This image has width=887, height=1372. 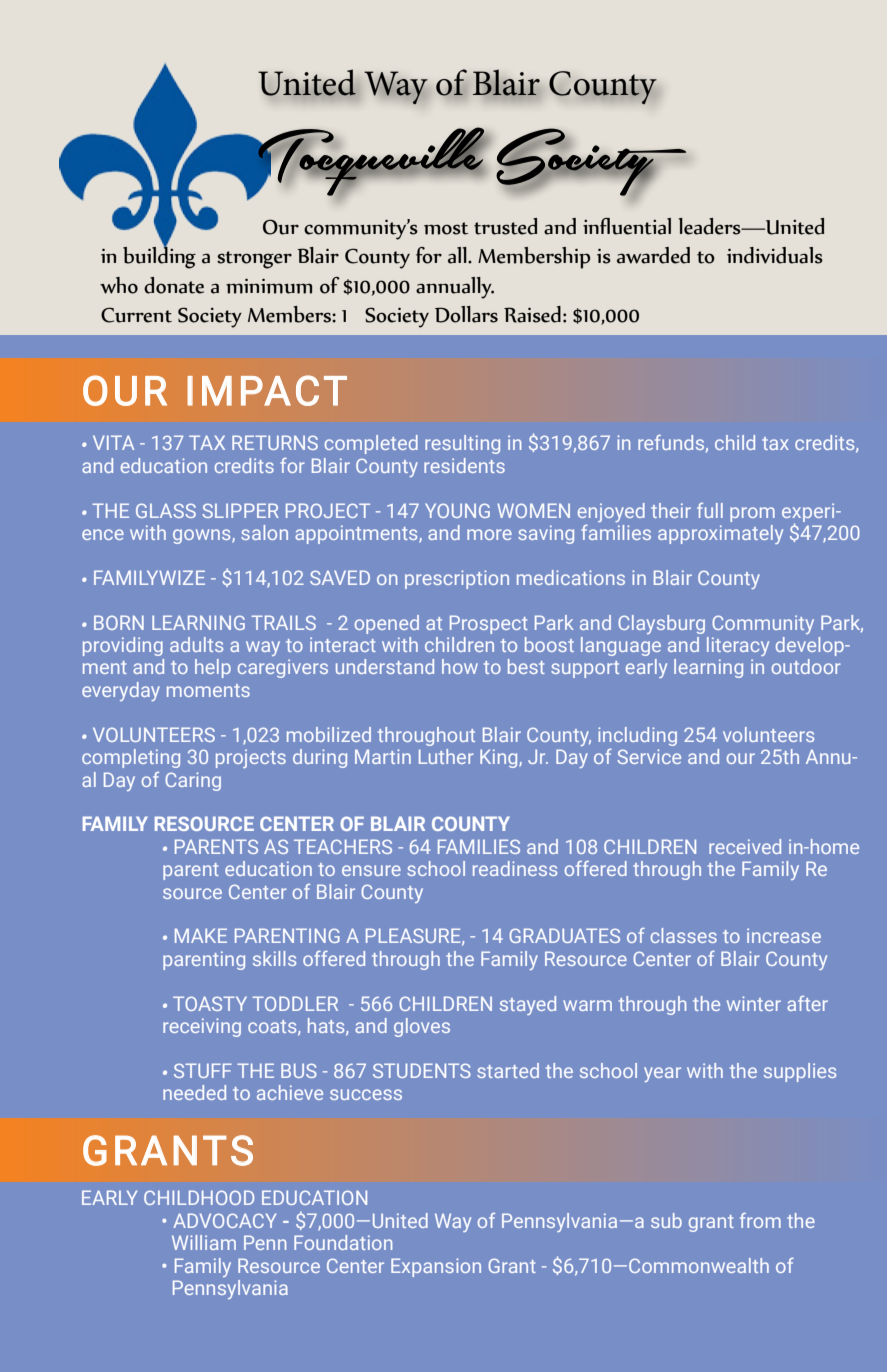 I want to click on Service, so click(x=649, y=756).
